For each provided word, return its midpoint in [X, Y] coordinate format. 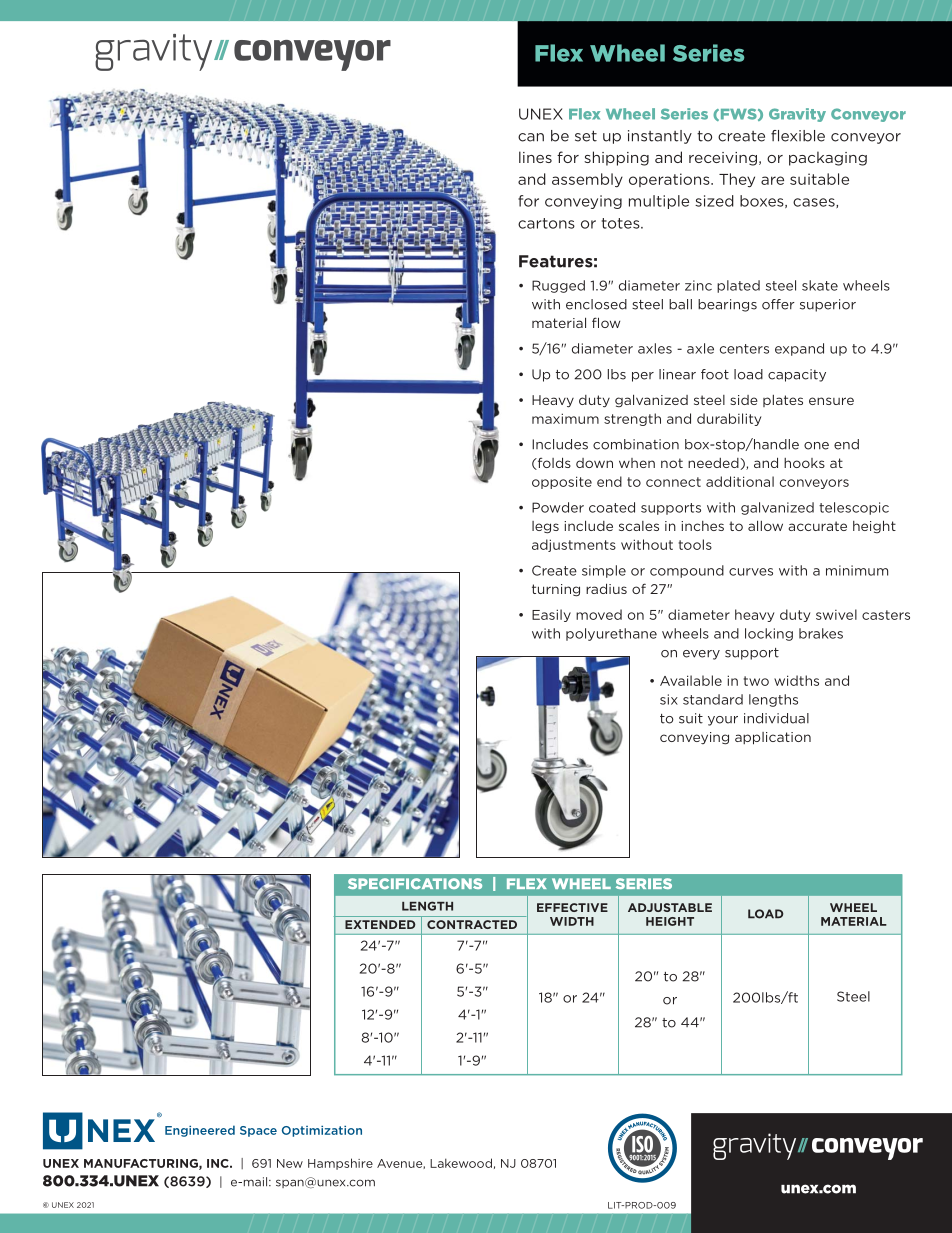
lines [535, 157]
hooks [804, 463]
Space [258, 1131]
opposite [562, 482]
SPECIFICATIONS [415, 883]
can [531, 137]
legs [545, 527]
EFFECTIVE [572, 907]
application [773, 738]
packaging [828, 158]
